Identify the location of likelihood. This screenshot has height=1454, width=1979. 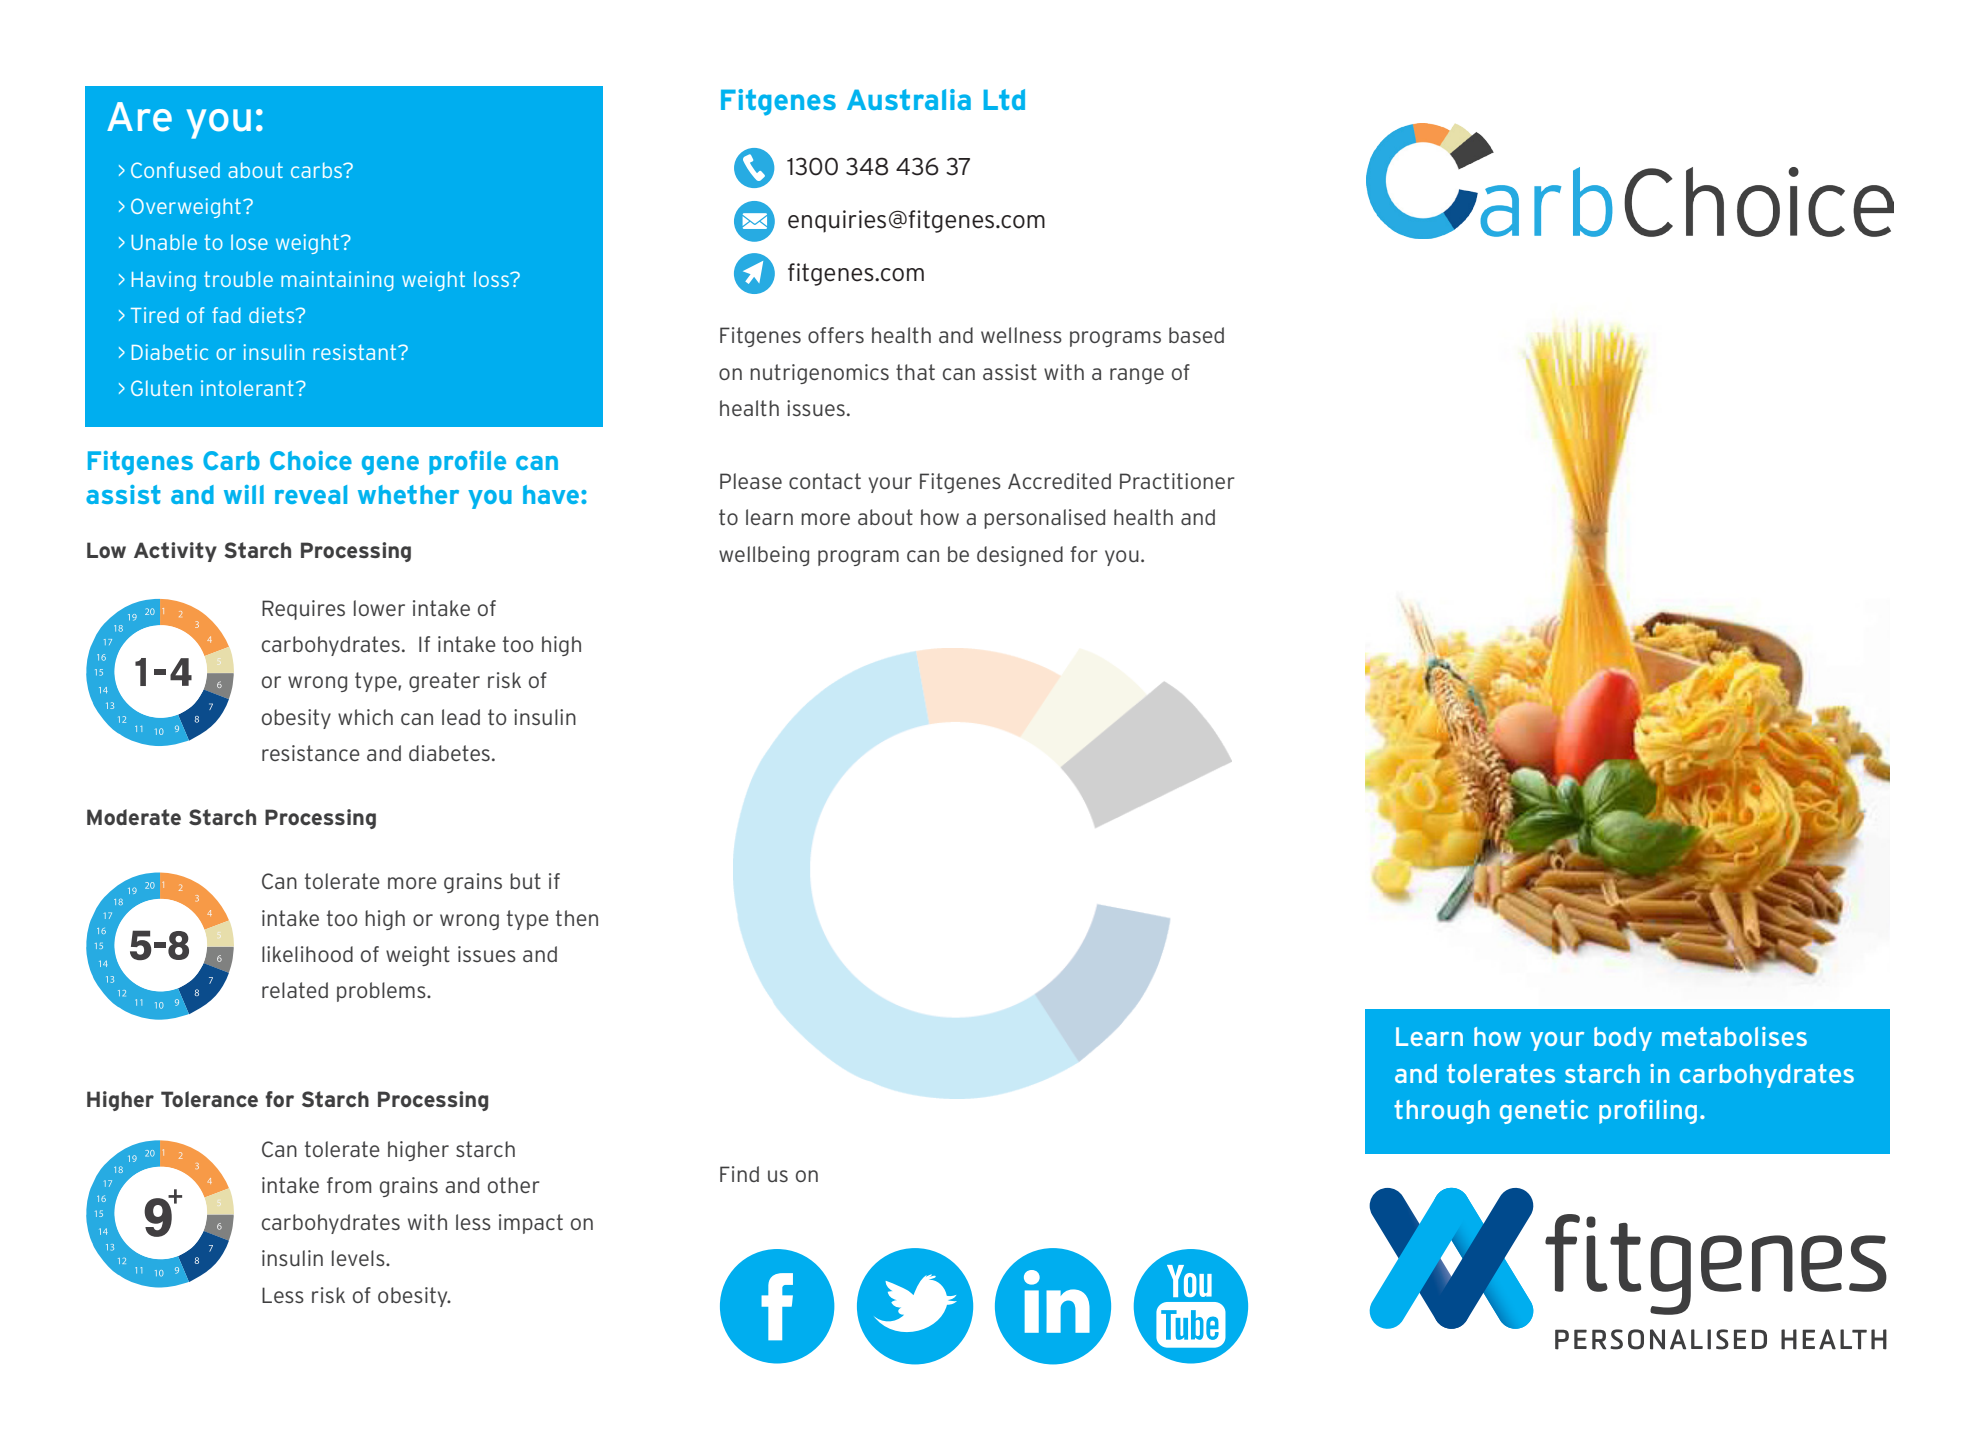
(307, 954).
